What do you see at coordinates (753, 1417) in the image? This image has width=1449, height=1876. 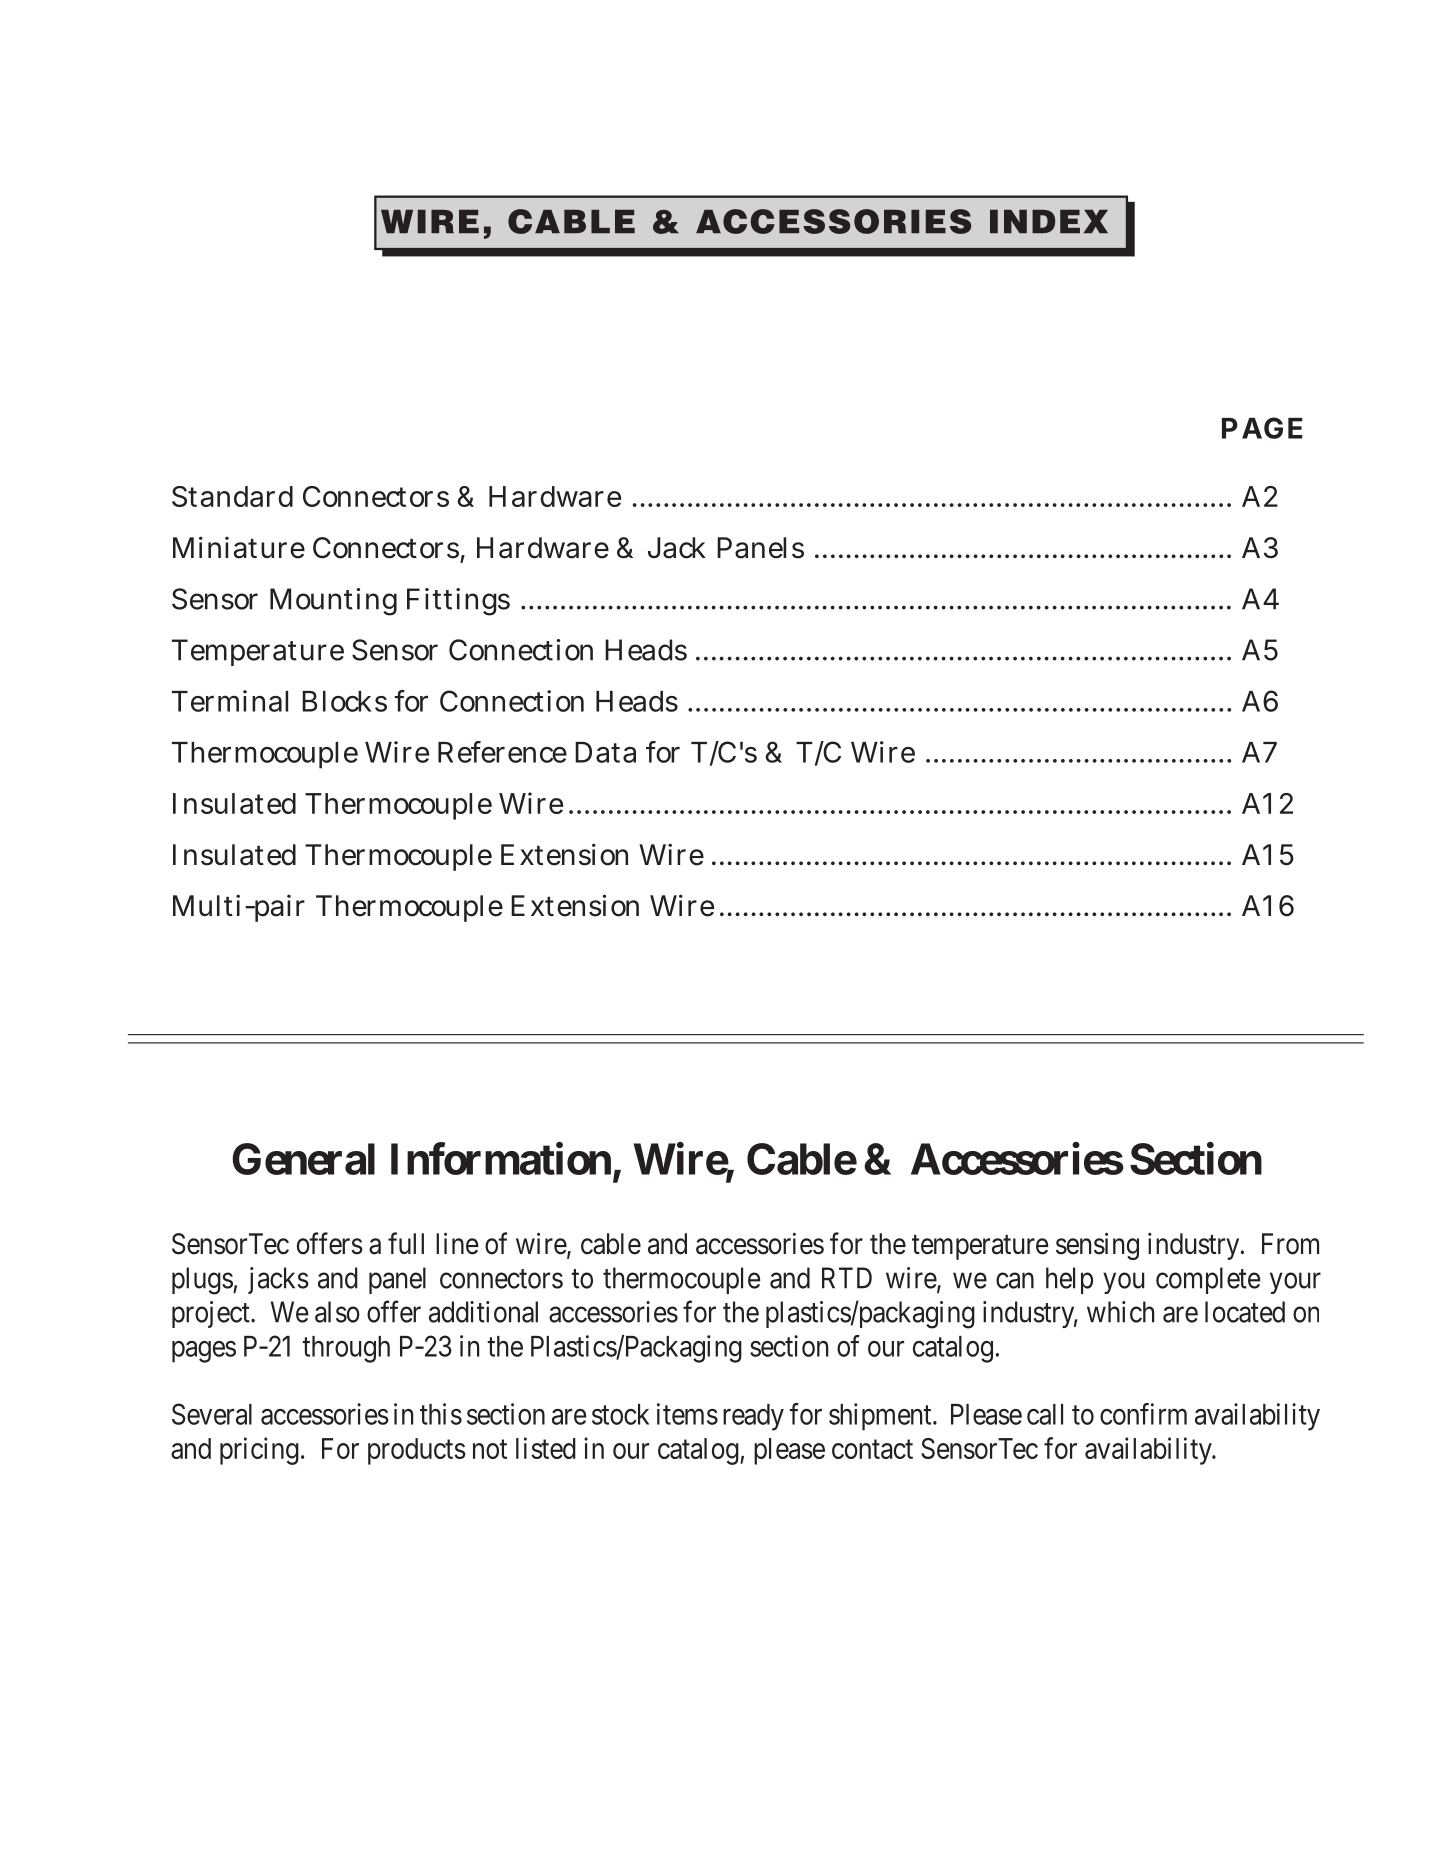 I see `ready` at bounding box center [753, 1417].
